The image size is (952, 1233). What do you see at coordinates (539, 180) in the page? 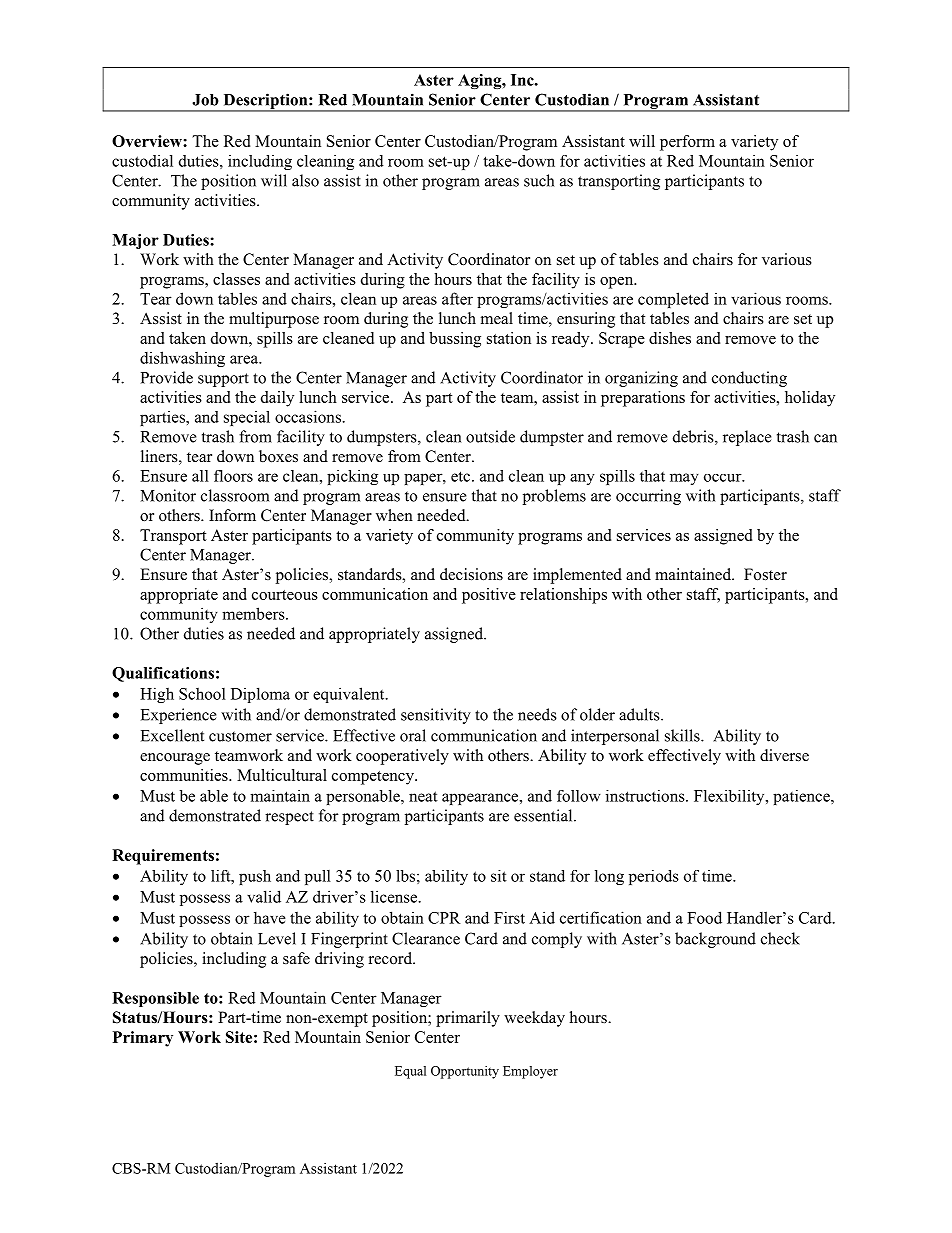
I see `such` at bounding box center [539, 180].
